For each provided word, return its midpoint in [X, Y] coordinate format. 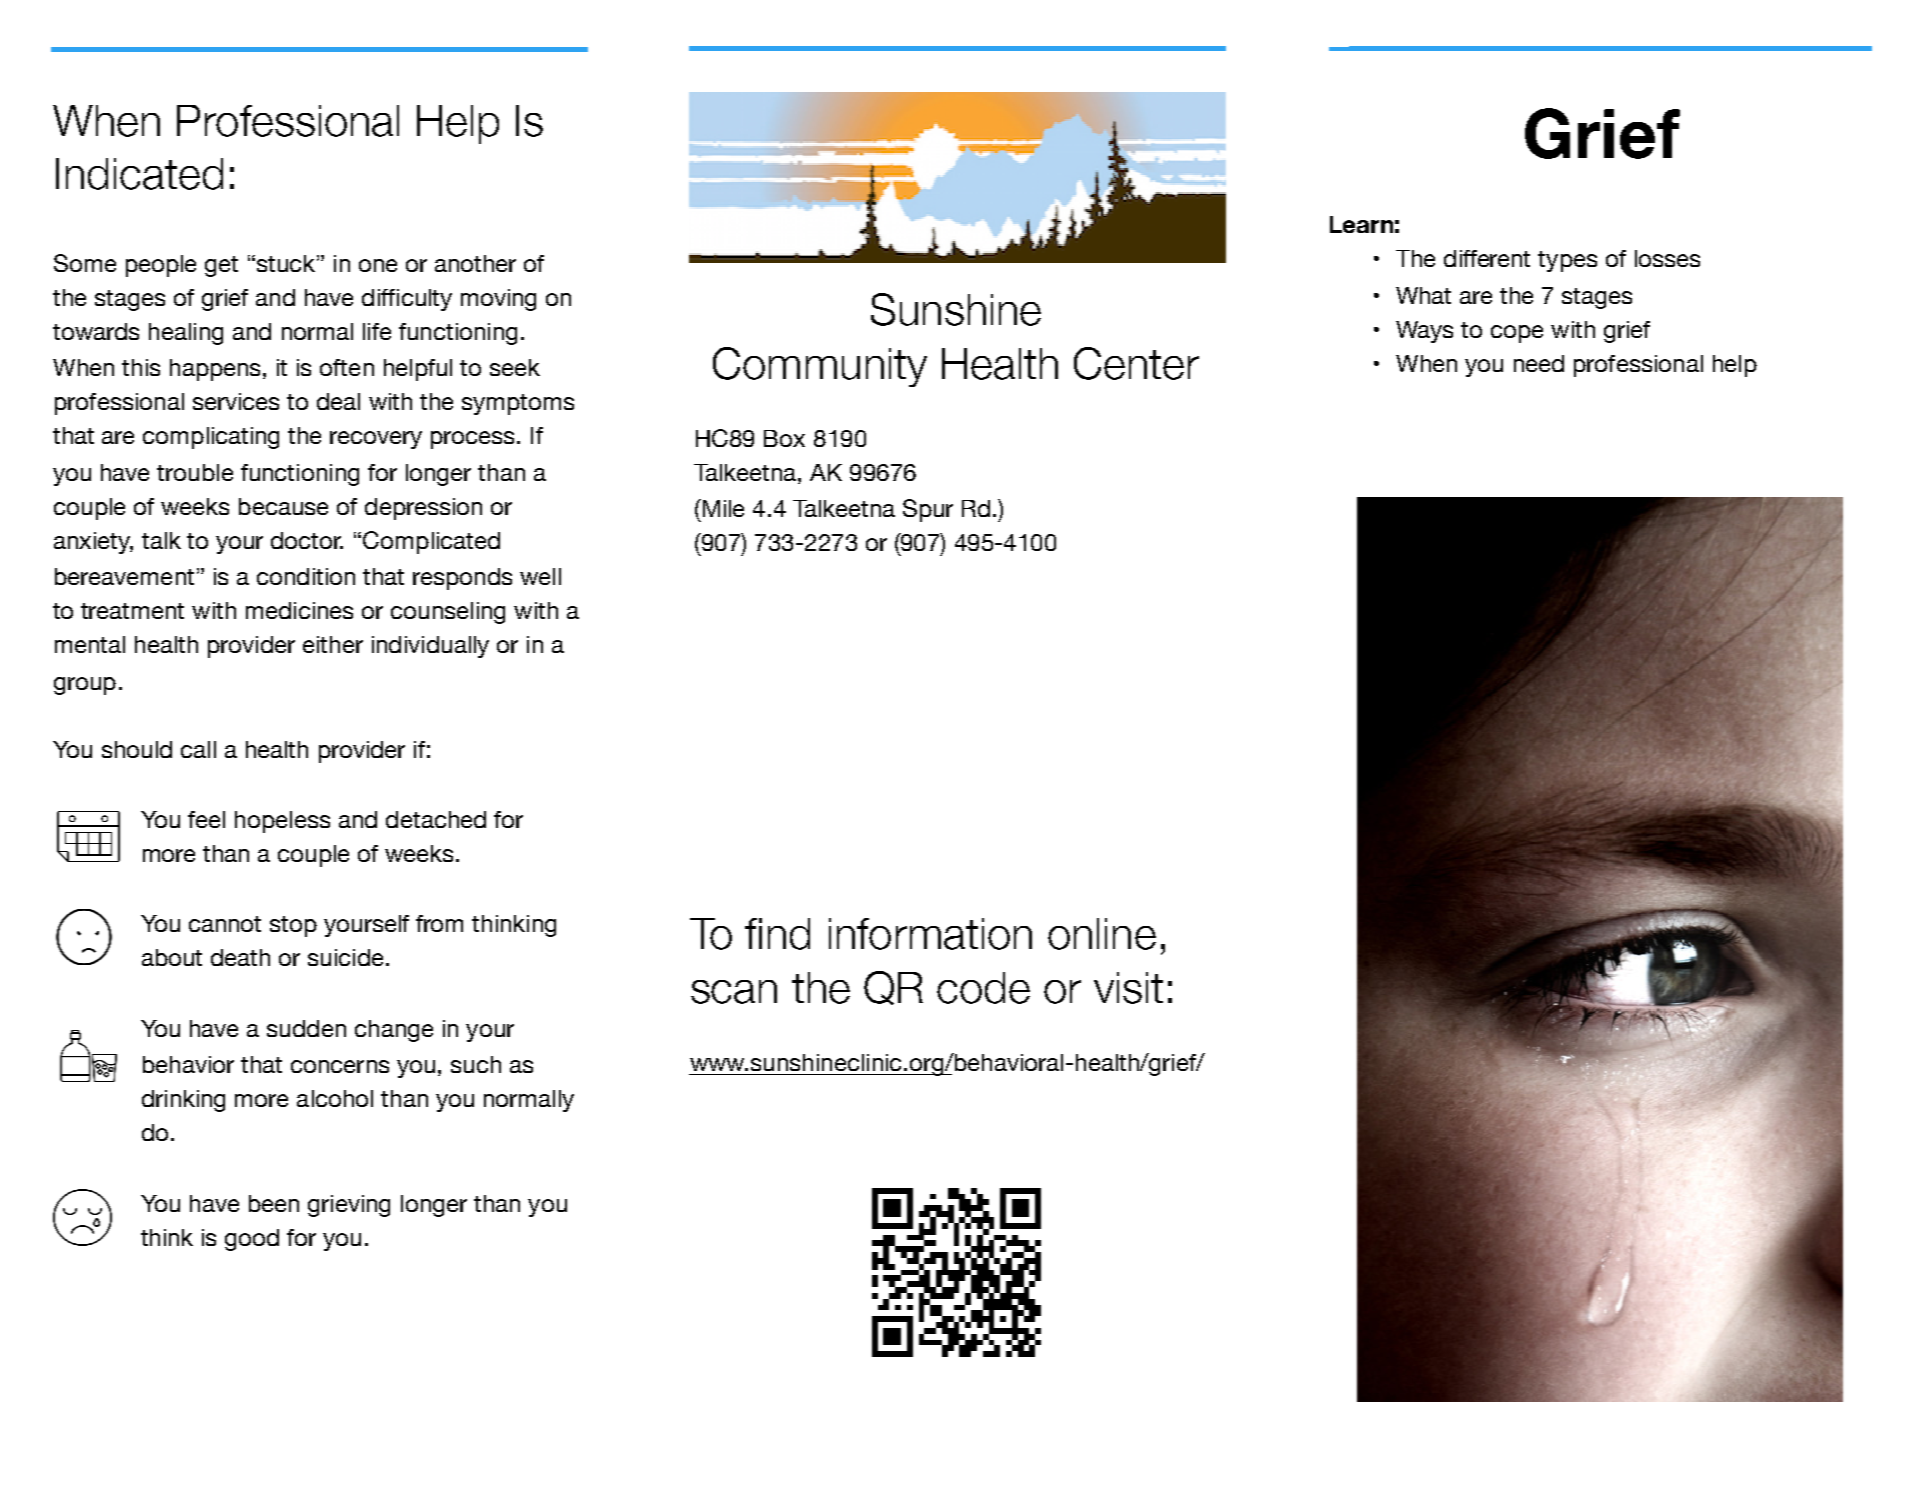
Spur [928, 510]
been [274, 1203]
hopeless [282, 822]
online [1102, 934]
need [1539, 363]
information [930, 934]
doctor [307, 540]
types [1567, 261]
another [475, 263]
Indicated [139, 174]
